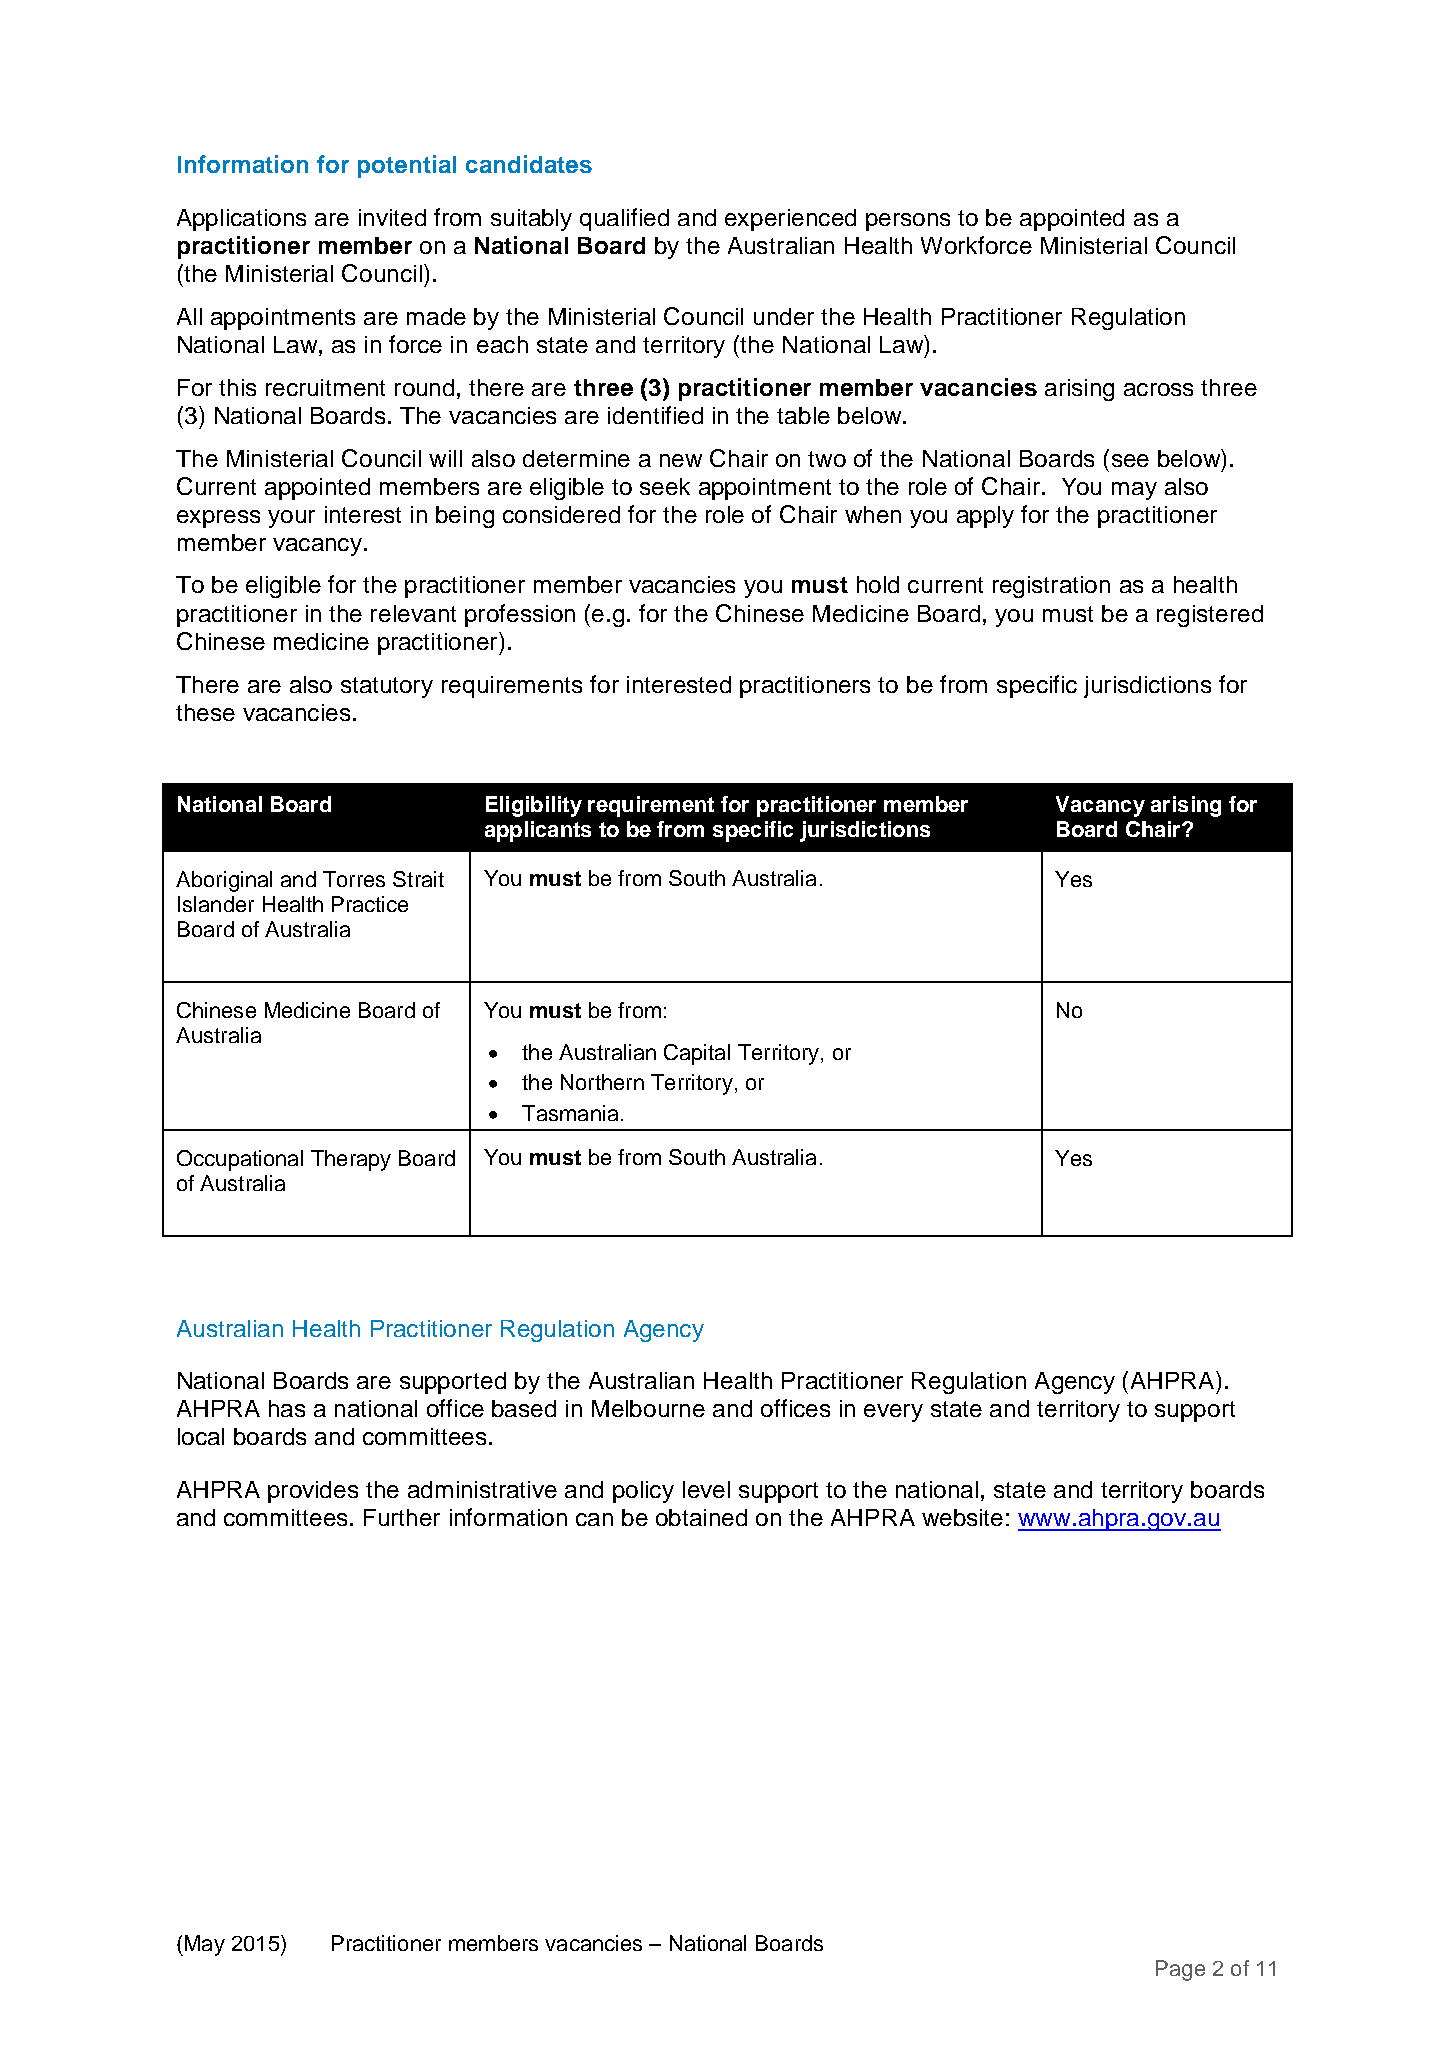 The image size is (1455, 2057). Describe the element at coordinates (1180, 1970) in the page. I see `Page` at that location.
